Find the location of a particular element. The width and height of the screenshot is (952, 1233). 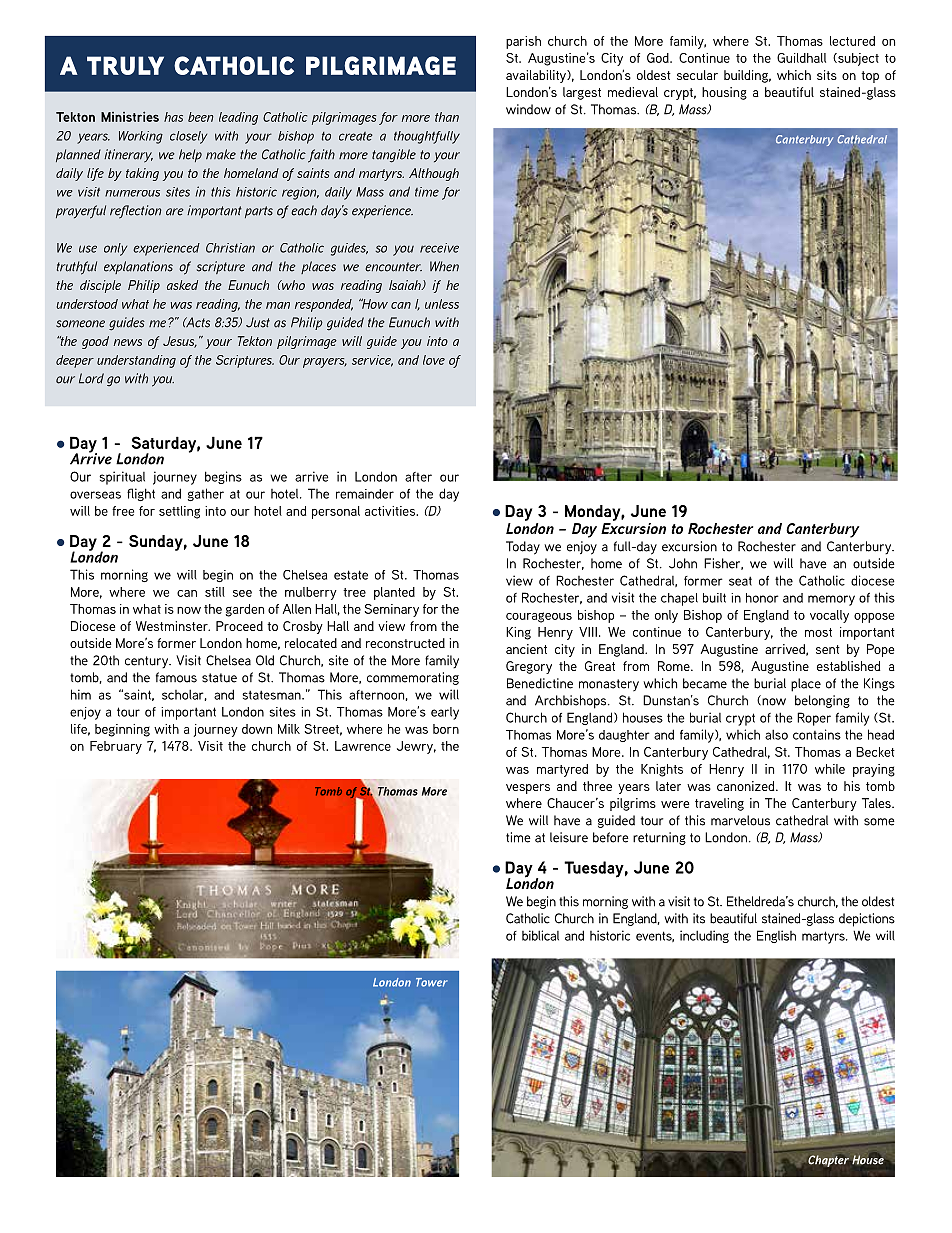

truly is located at coordinates (125, 65).
